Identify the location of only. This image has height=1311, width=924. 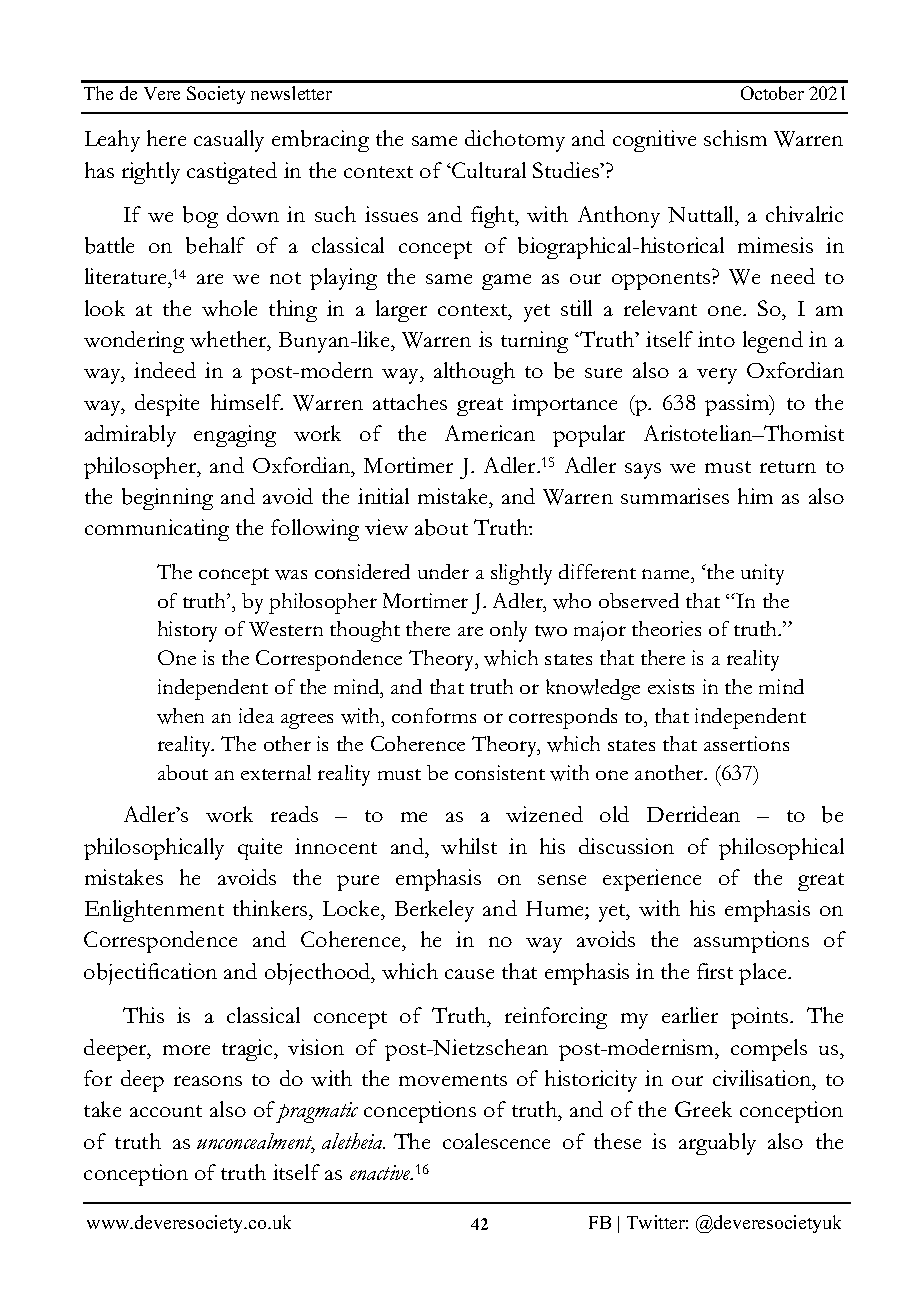
(508, 631).
